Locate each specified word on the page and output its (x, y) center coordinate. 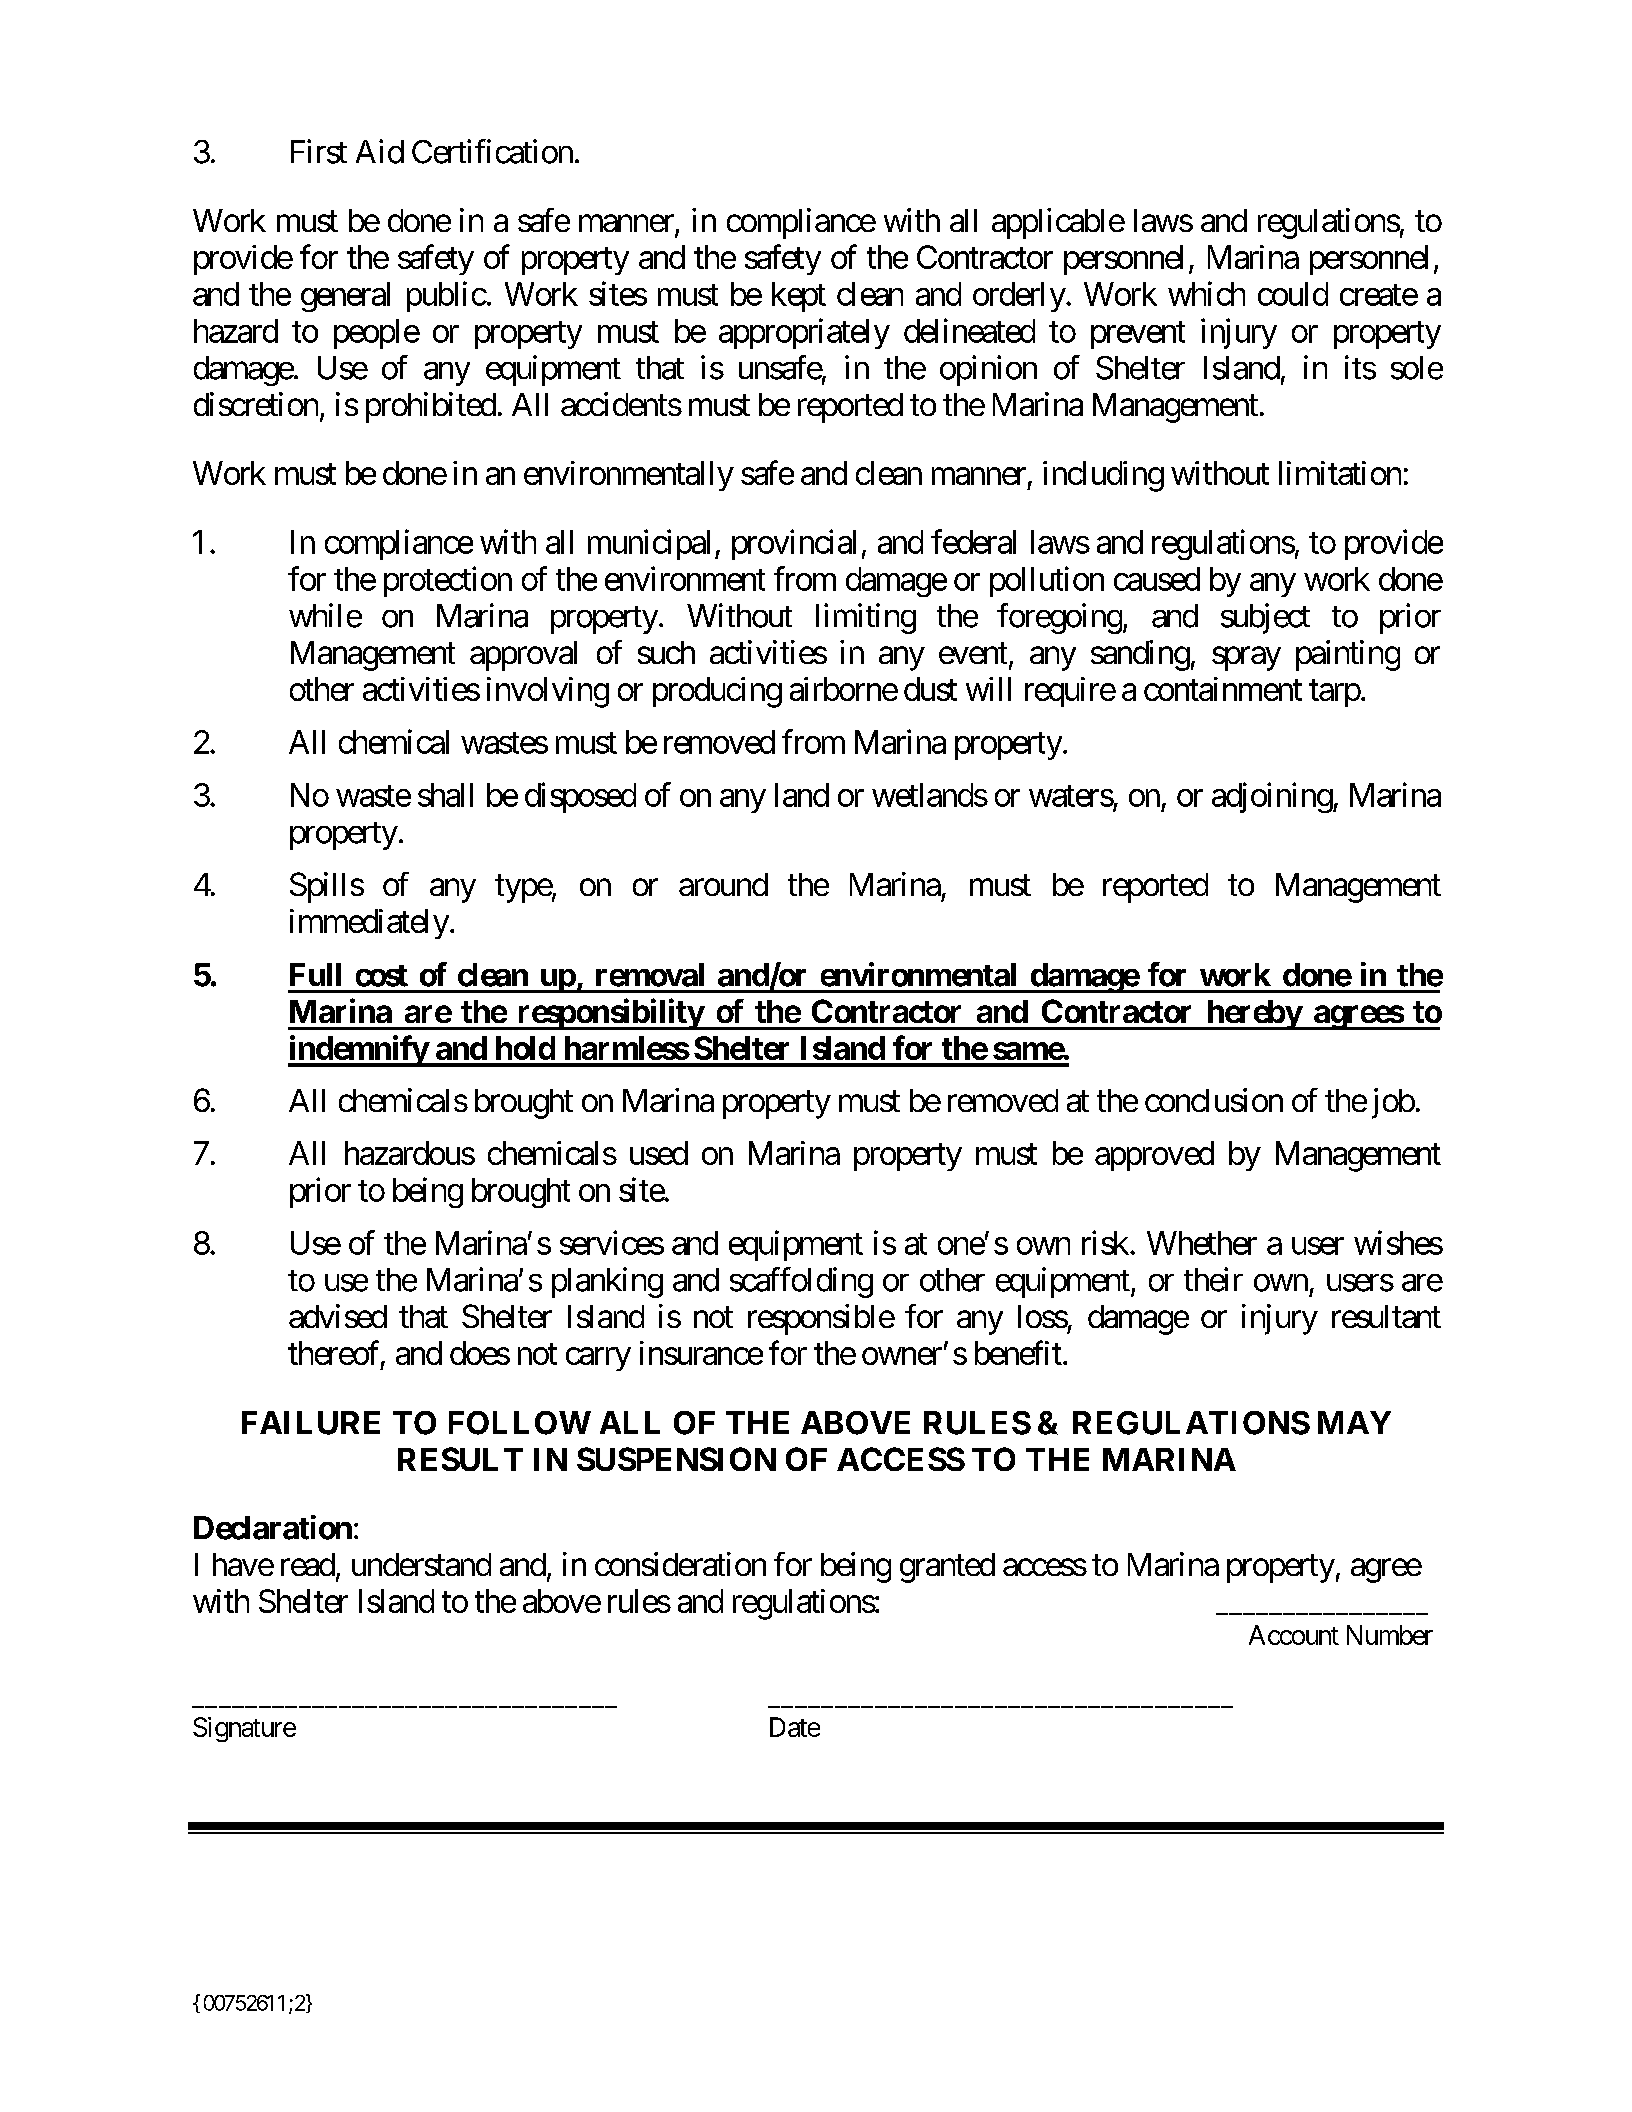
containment (1223, 689)
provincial (794, 544)
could (1293, 294)
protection (448, 581)
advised (338, 1316)
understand (421, 1564)
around (723, 884)
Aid (380, 151)
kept (799, 297)
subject (1265, 618)
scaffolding (801, 1282)
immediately (369, 924)
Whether (1202, 1243)
